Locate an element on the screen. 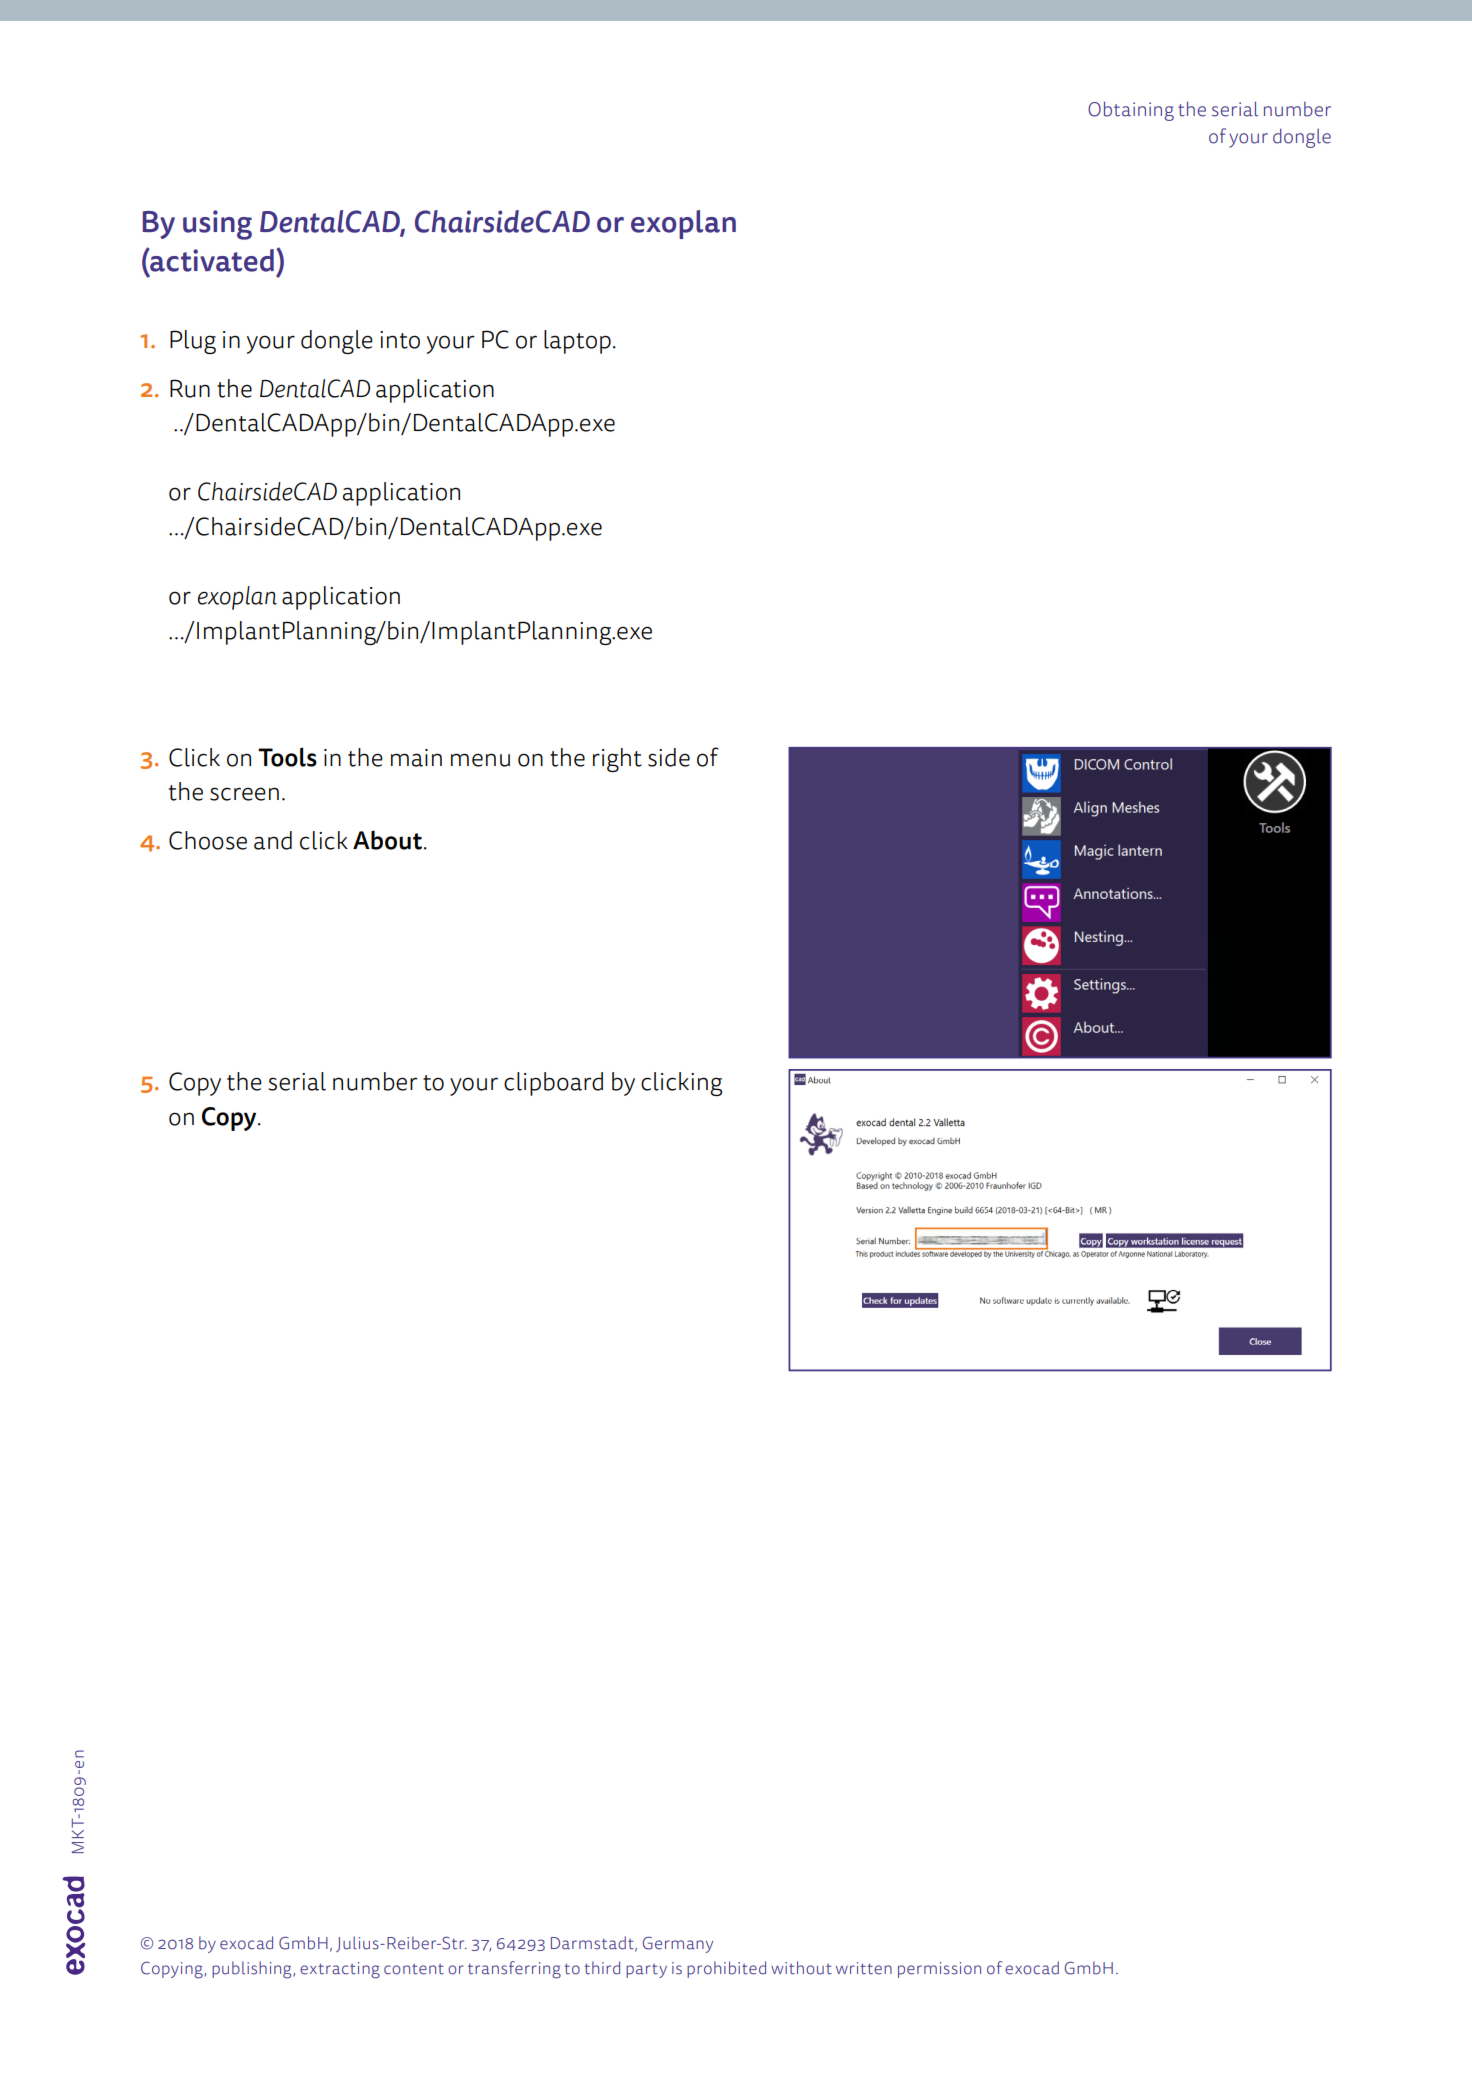 The width and height of the screenshot is (1472, 2082). main is located at coordinates (416, 758).
